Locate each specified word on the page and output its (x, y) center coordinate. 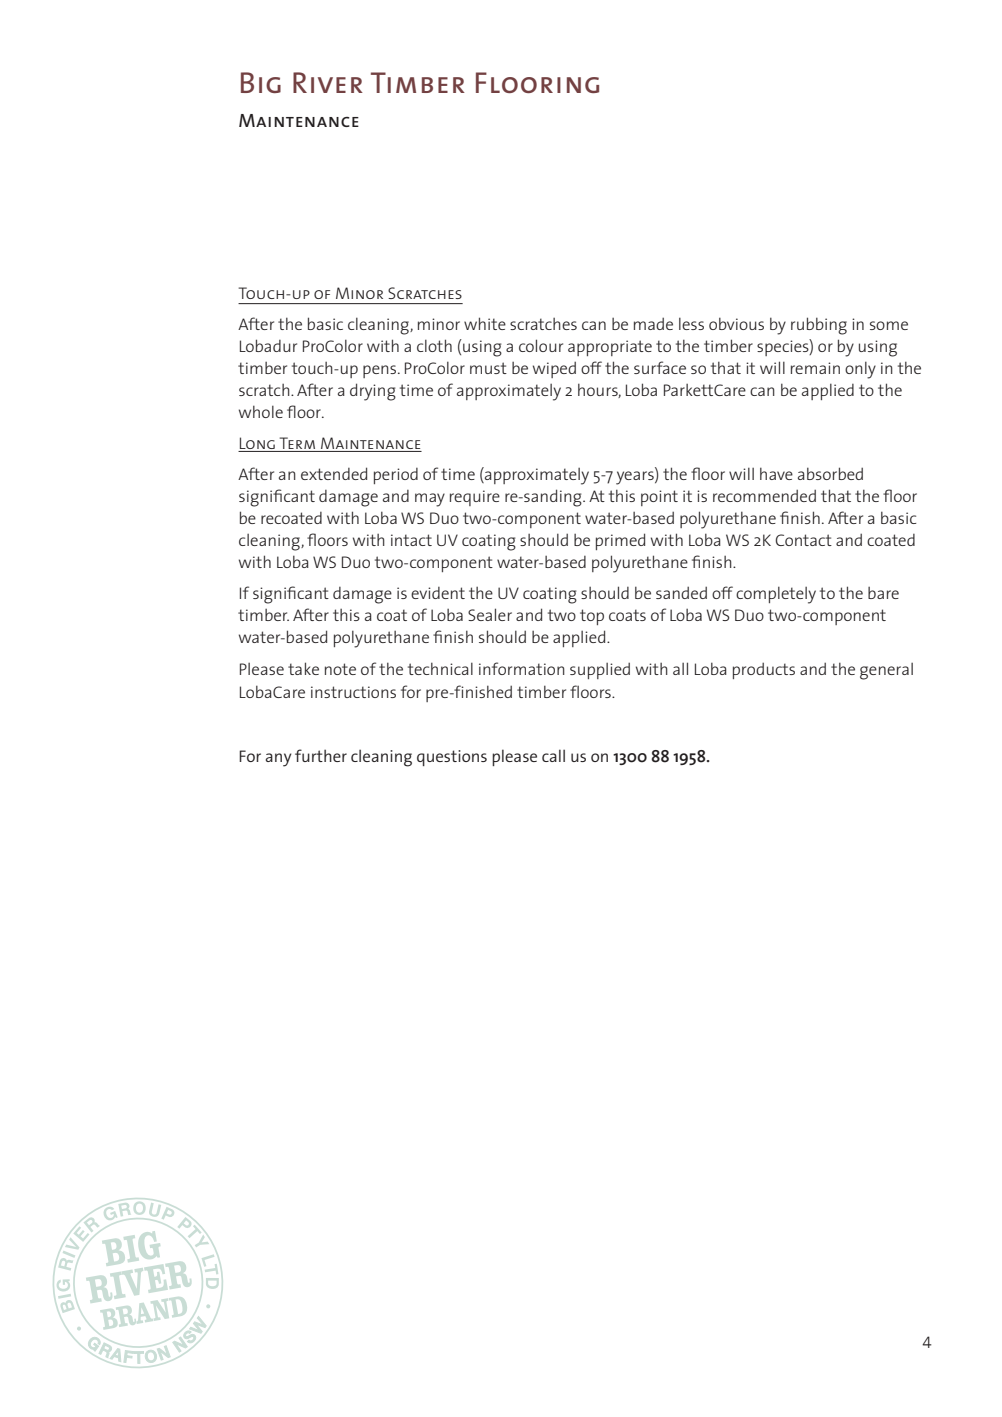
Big (261, 82)
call (553, 755)
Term (297, 443)
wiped (554, 369)
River (328, 82)
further (321, 755)
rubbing (819, 326)
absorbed (830, 473)
